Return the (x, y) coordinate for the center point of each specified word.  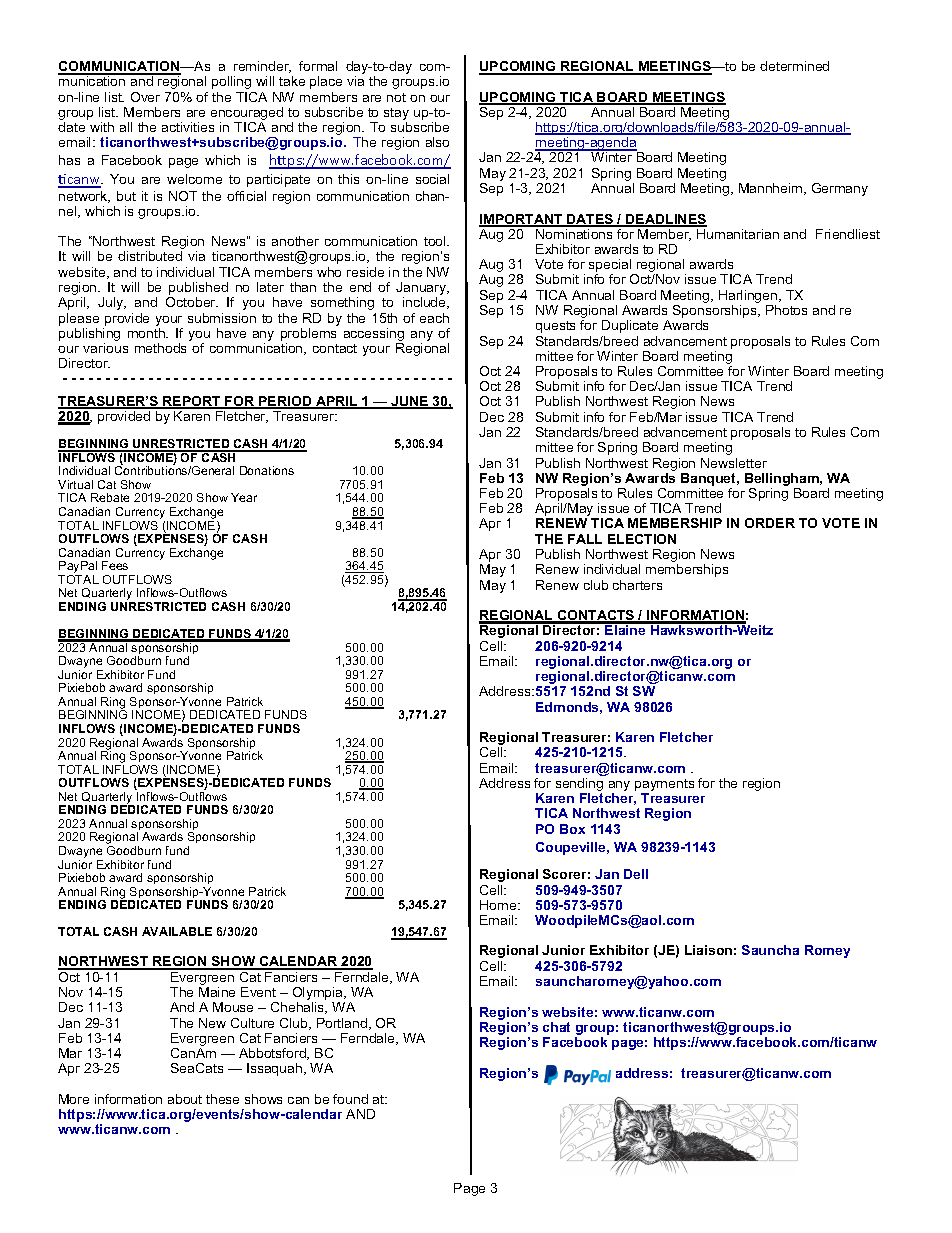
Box (572, 829)
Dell (636, 874)
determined (794, 66)
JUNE (410, 402)
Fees (115, 565)
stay (396, 115)
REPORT (192, 402)
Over (145, 97)
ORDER (770, 523)
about (185, 1099)
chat (556, 1027)
